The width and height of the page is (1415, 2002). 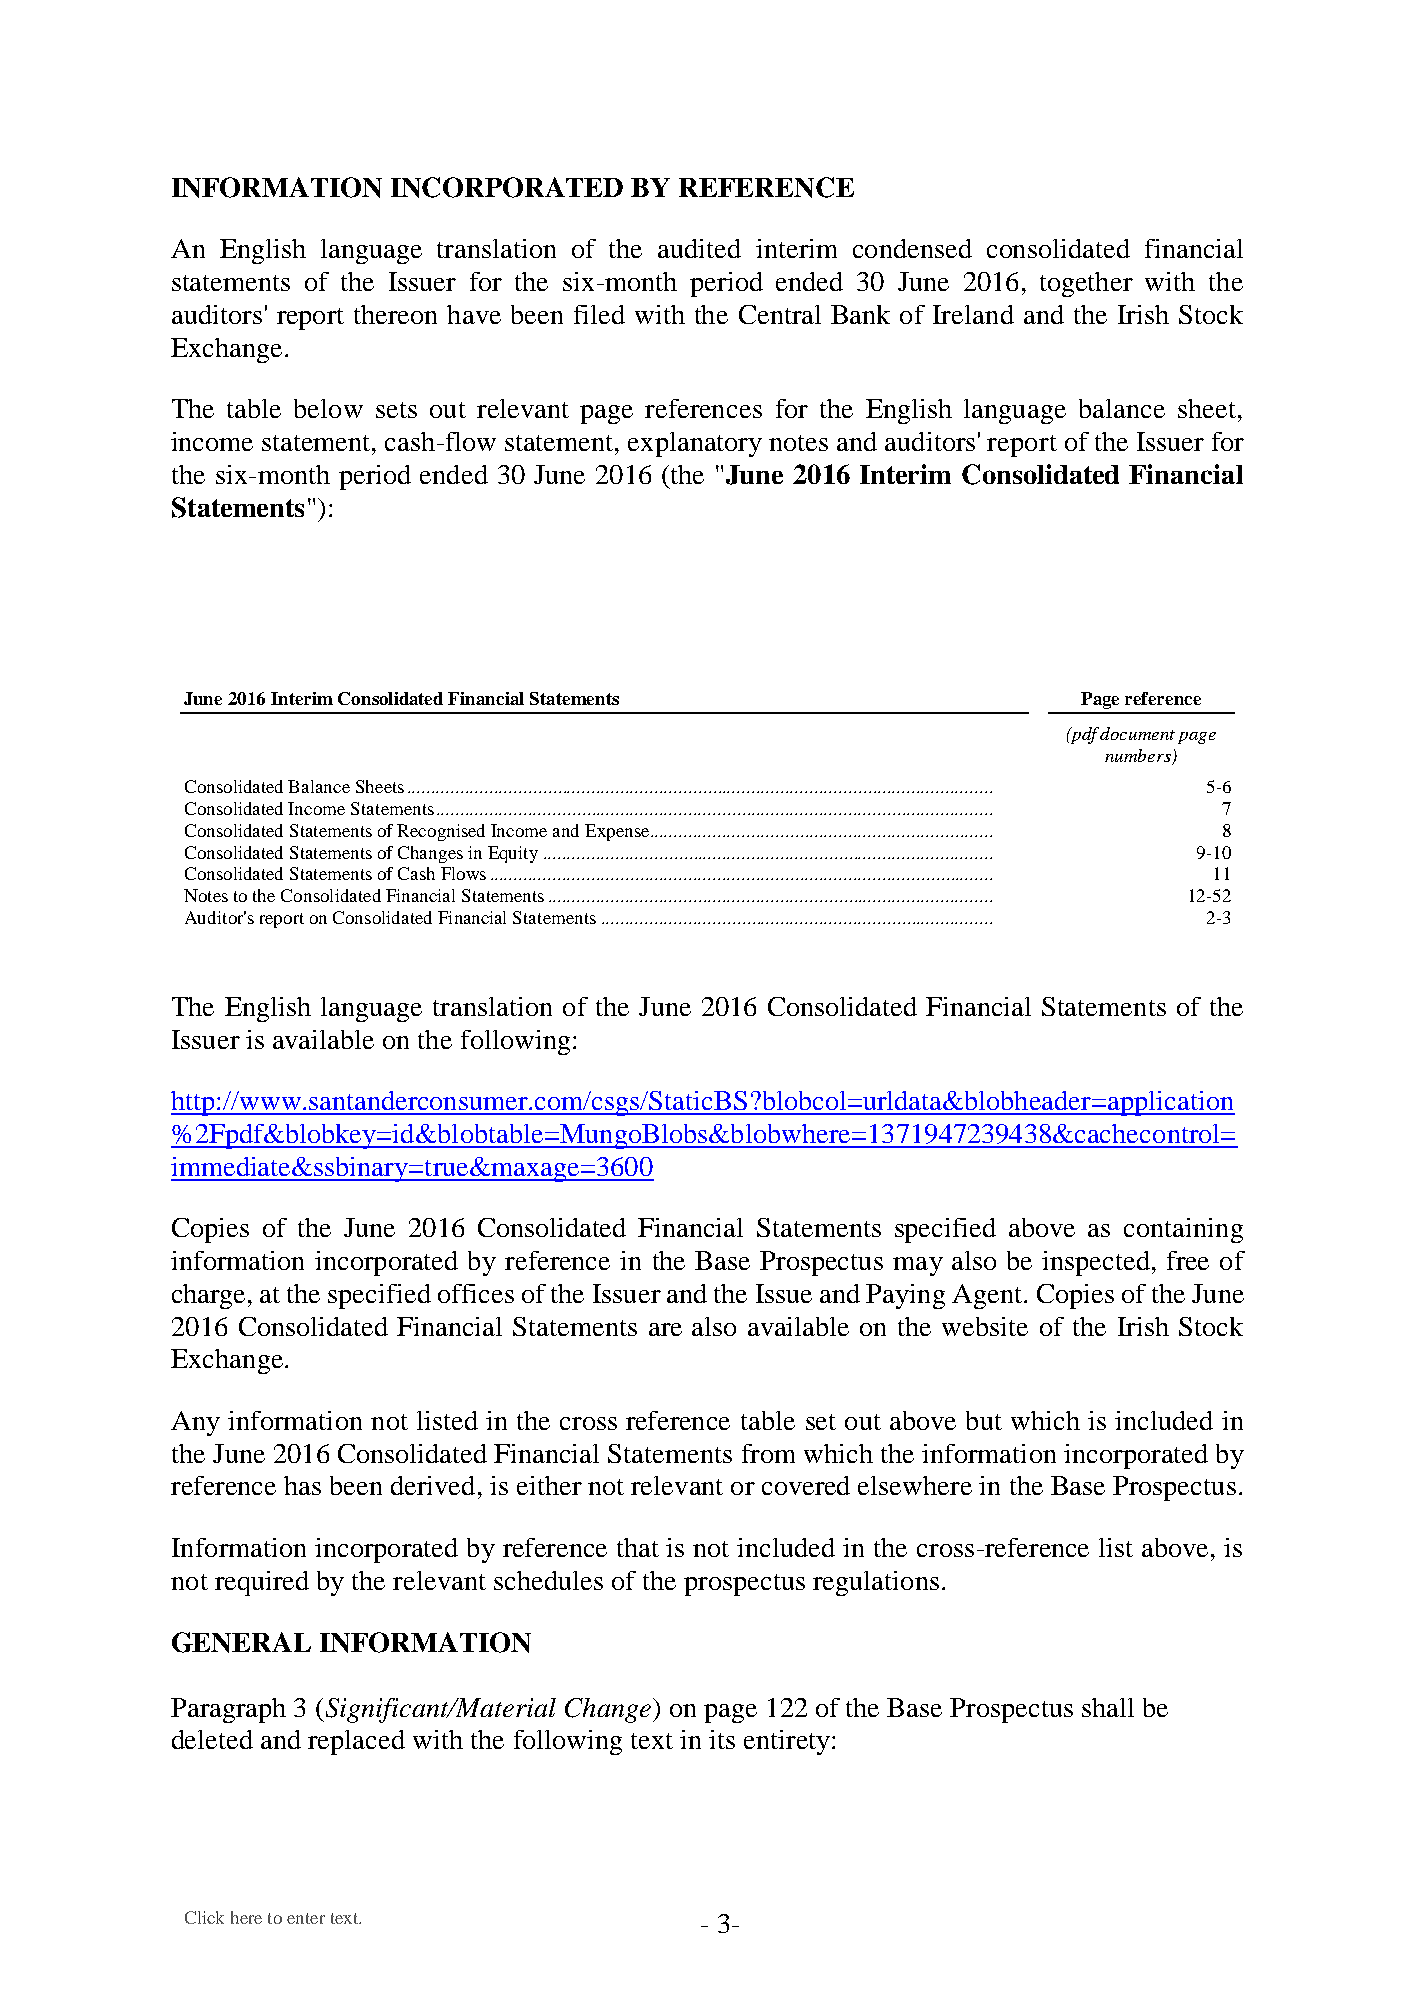 What do you see at coordinates (441, 832) in the page?
I see `Recognised` at bounding box center [441, 832].
